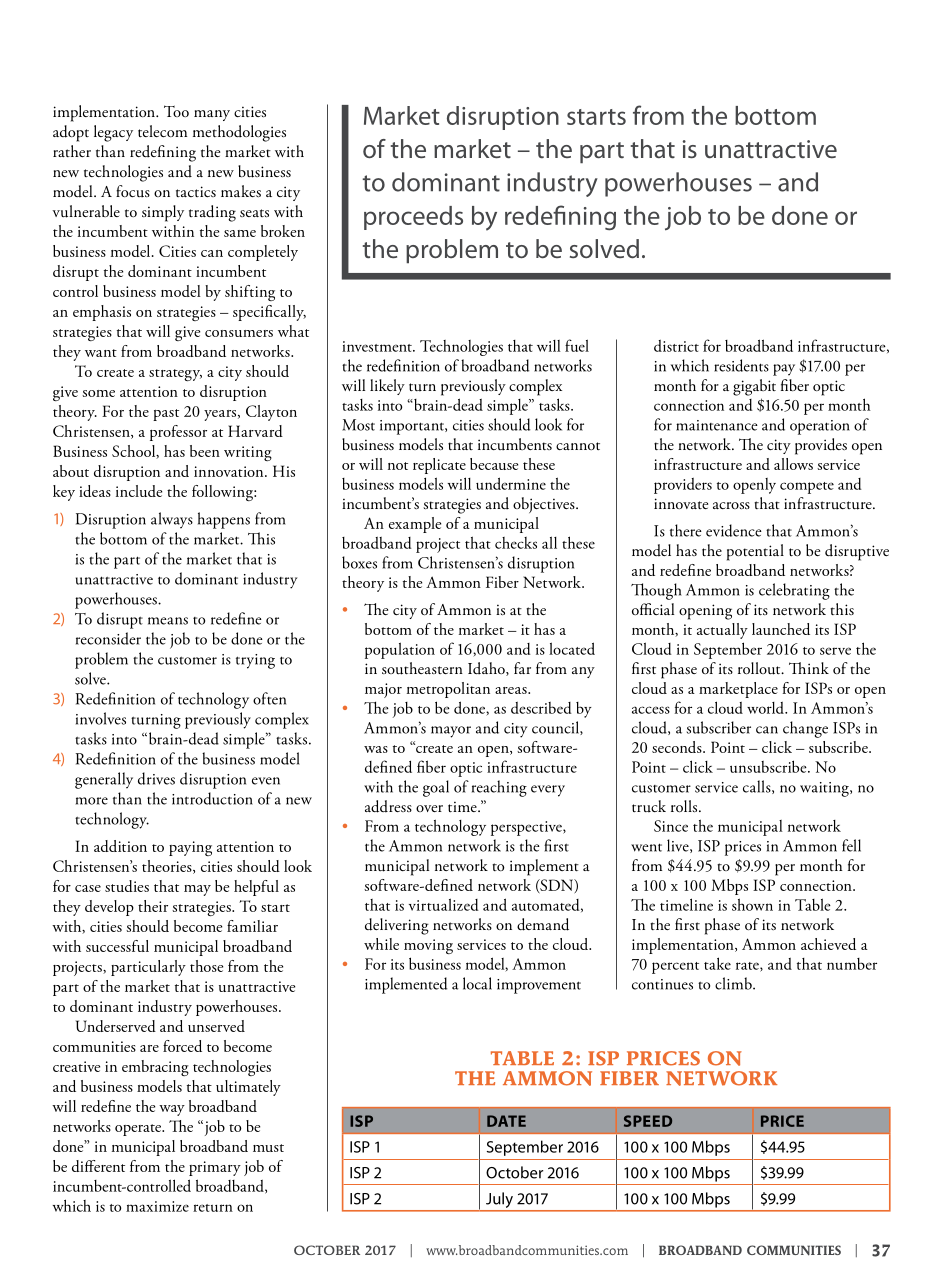 This screenshot has height=1288, width=943. What do you see at coordinates (499, 1200) in the screenshot?
I see `July` at bounding box center [499, 1200].
